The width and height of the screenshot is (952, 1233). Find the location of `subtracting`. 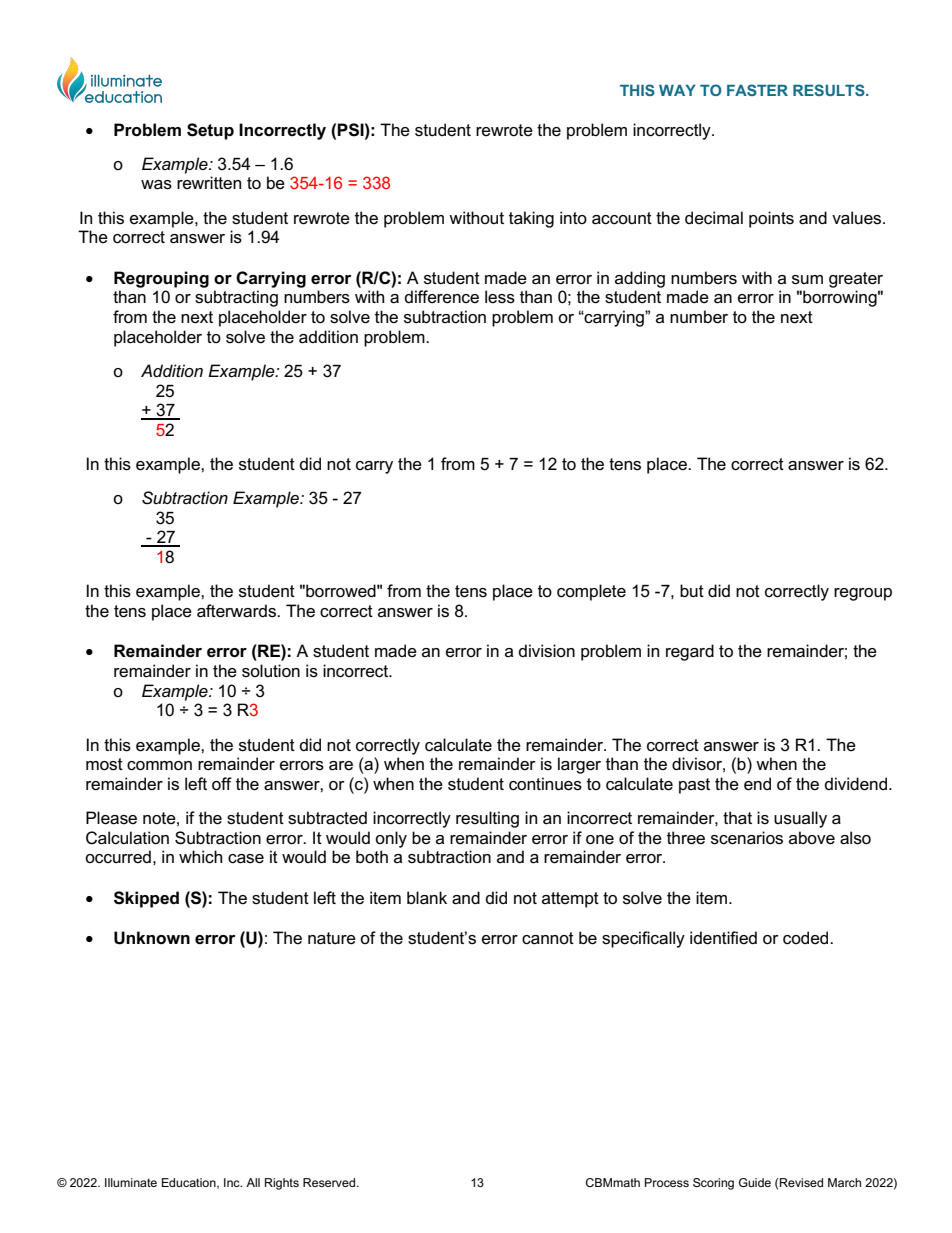

subtracting is located at coordinates (236, 298).
